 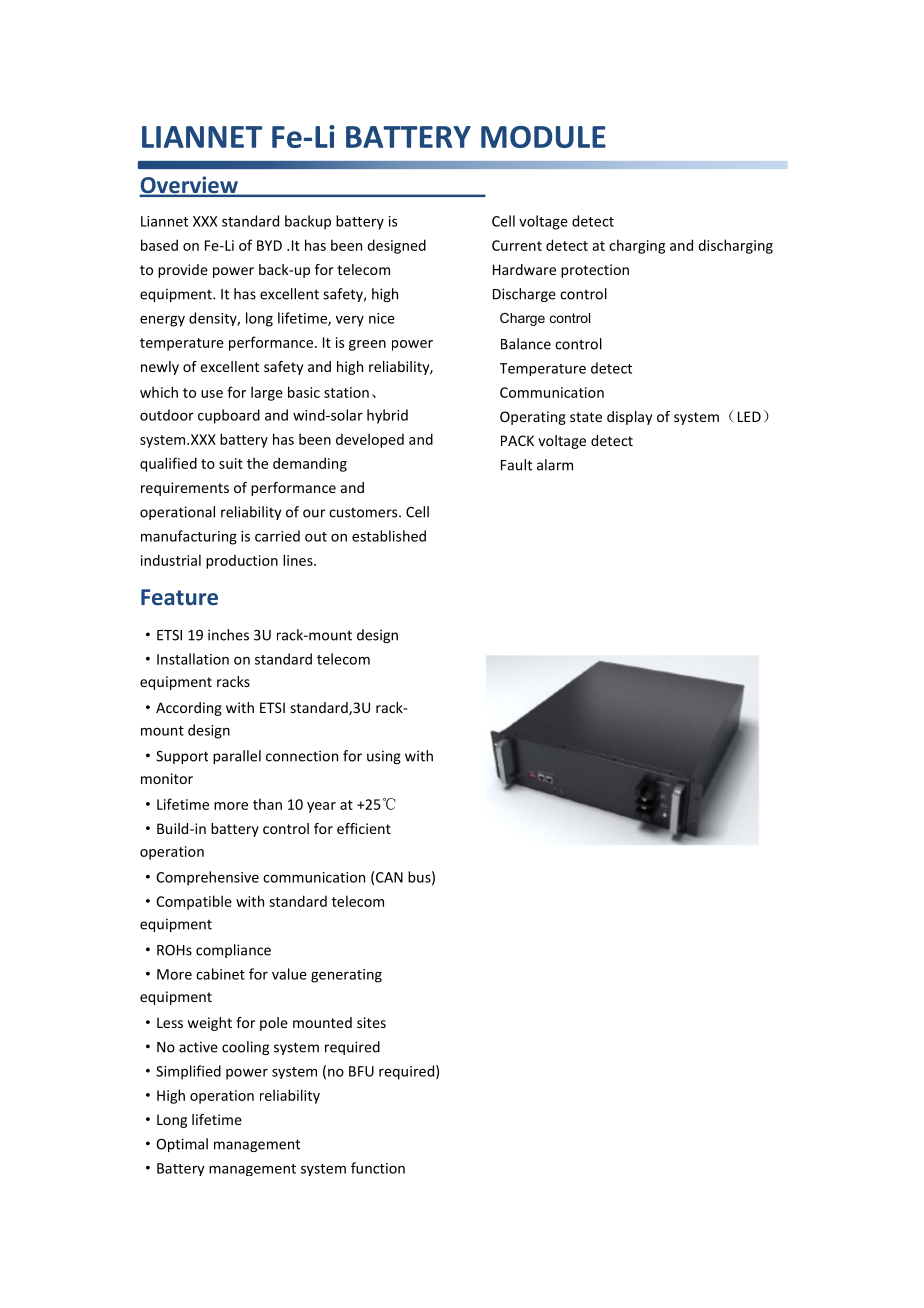 What do you see at coordinates (189, 186) in the page?
I see `Overview` at bounding box center [189, 186].
